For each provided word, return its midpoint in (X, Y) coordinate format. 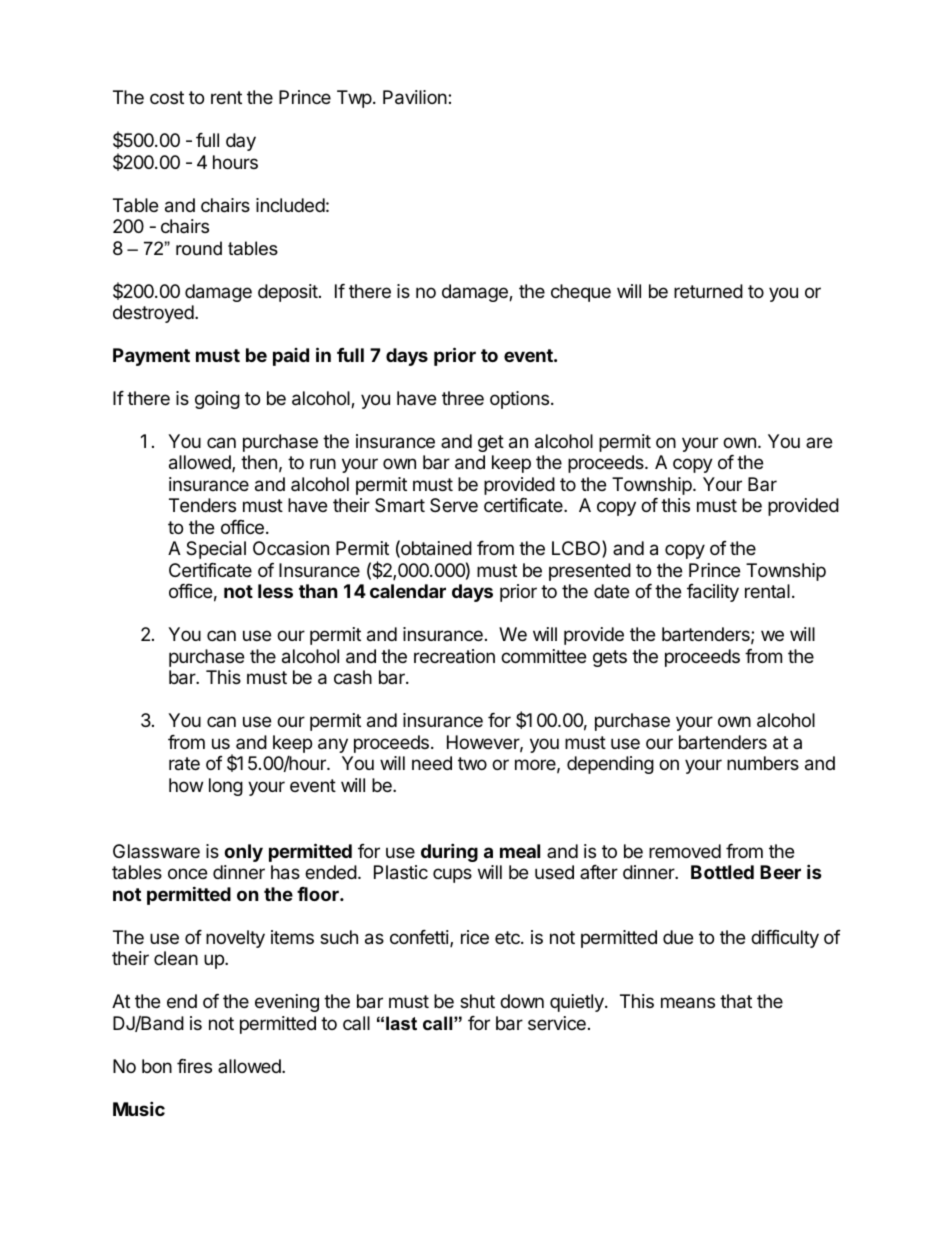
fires (194, 1066)
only (243, 853)
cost (167, 97)
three (463, 398)
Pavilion (416, 97)
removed (685, 851)
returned (708, 291)
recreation (454, 656)
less (275, 591)
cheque (581, 293)
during (449, 852)
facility (713, 593)
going (217, 400)
